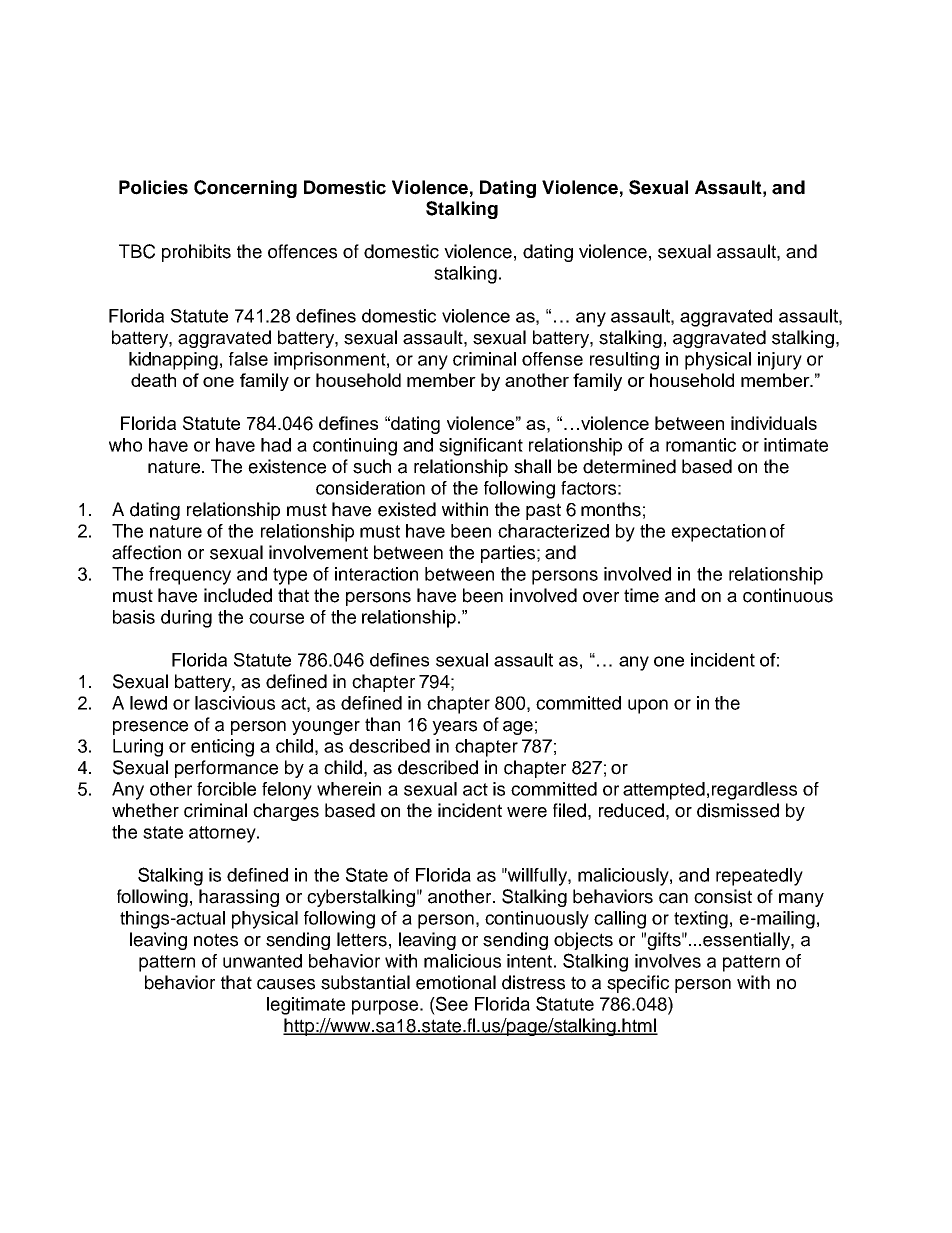 The height and width of the image is (1233, 952). Describe the element at coordinates (245, 189) in the image. I see `Concerning` at that location.
